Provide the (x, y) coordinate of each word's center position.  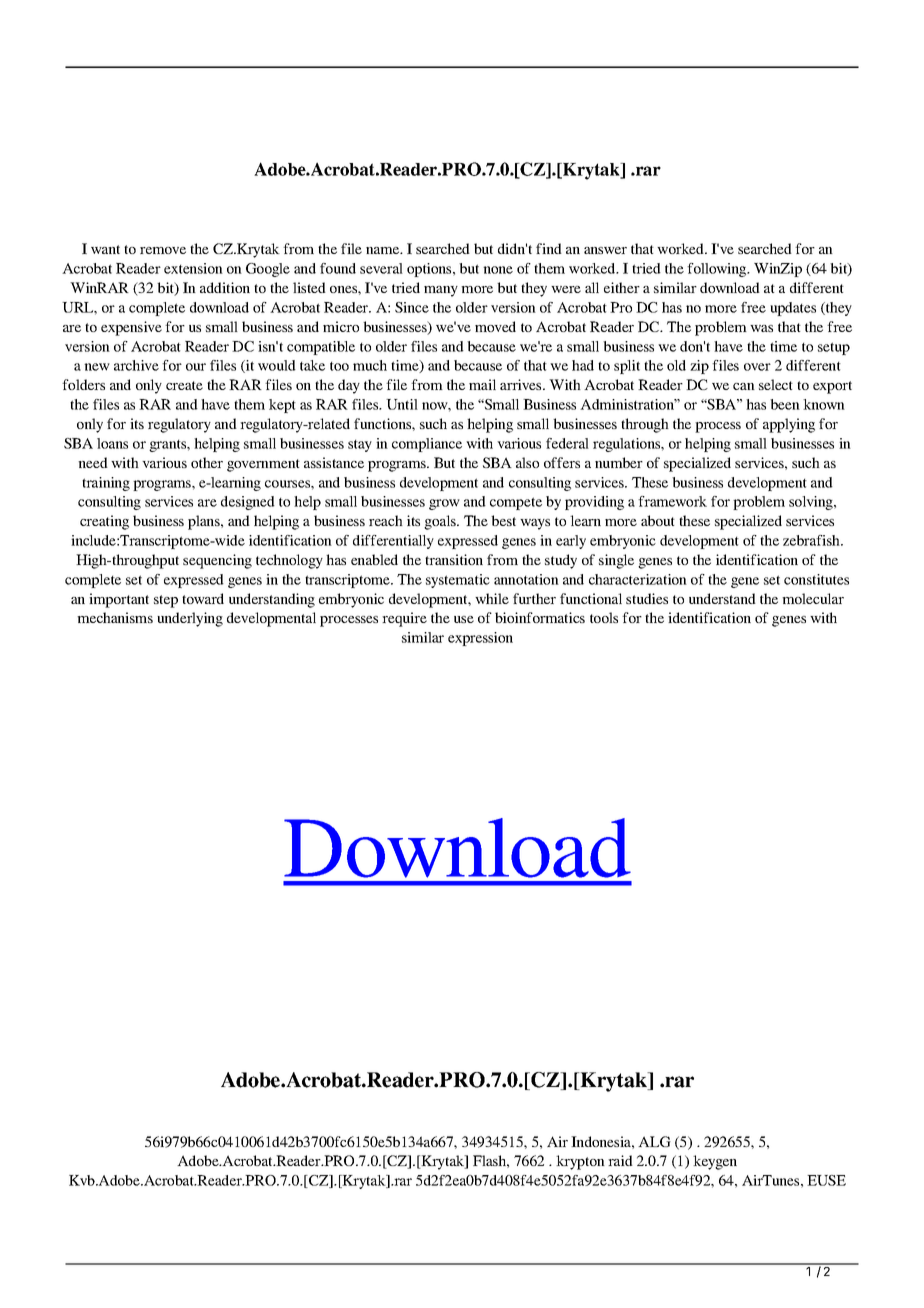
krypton (580, 1162)
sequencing (217, 561)
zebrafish (812, 540)
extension (193, 268)
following (718, 270)
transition (454, 559)
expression (480, 639)
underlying (190, 619)
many (441, 291)
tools (604, 617)
